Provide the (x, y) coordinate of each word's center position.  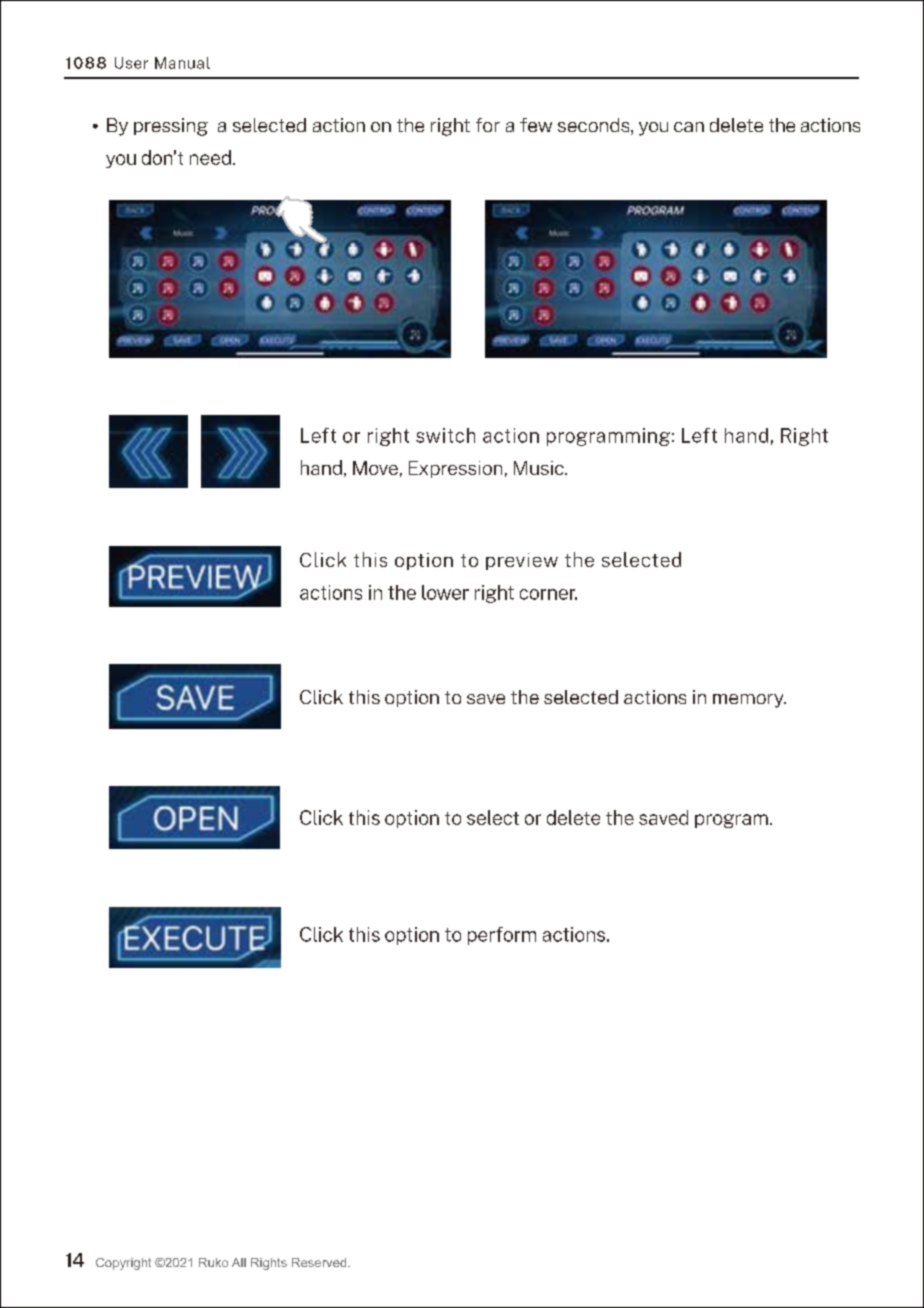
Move (375, 468)
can (689, 127)
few (536, 125)
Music (540, 468)
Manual (182, 63)
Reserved (320, 1262)
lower (445, 592)
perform (502, 936)
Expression (455, 469)
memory (749, 701)
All (239, 1262)
